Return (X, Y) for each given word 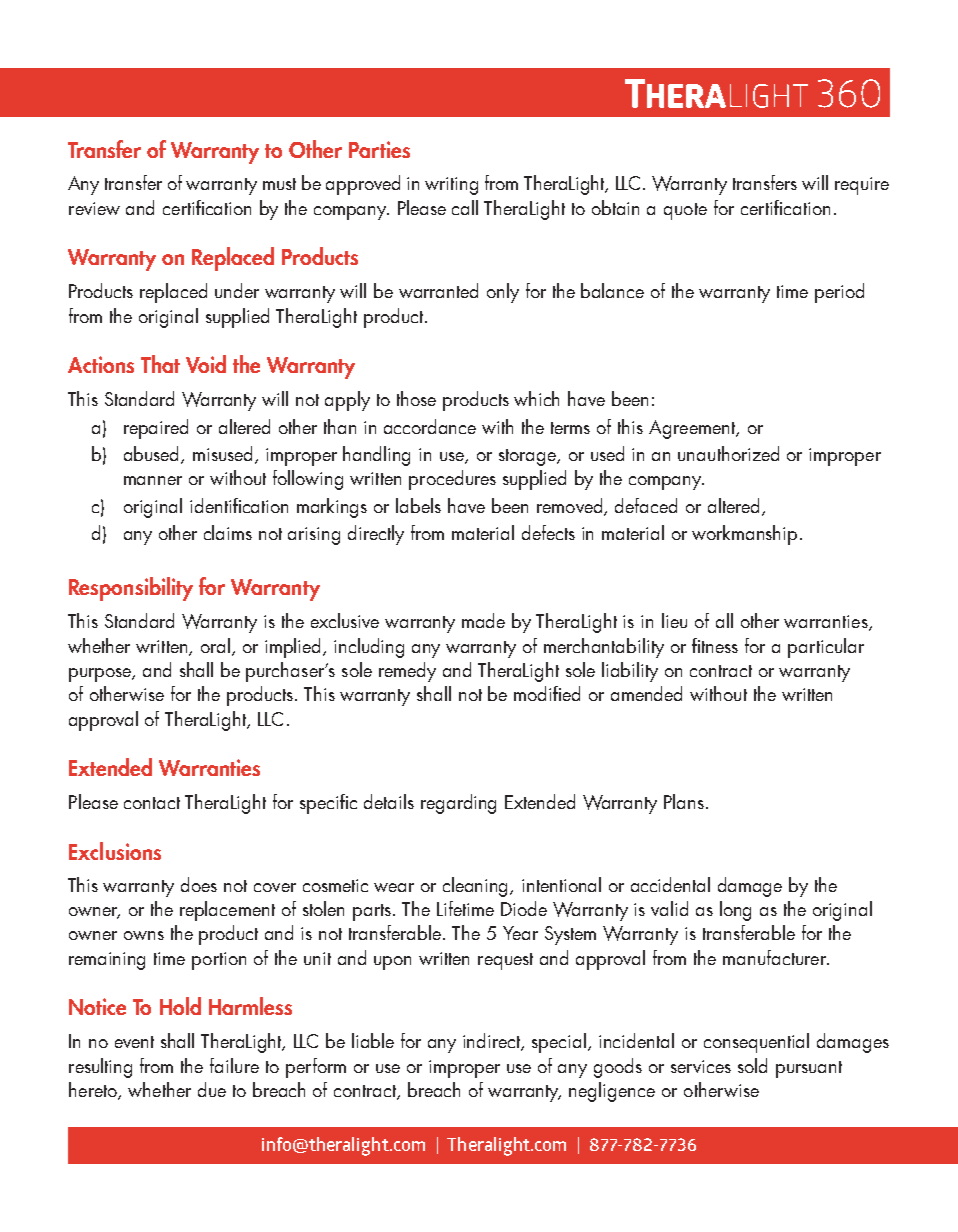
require (862, 186)
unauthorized (728, 453)
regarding (458, 804)
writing (451, 186)
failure (234, 1065)
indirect (493, 1042)
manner (153, 480)
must (279, 184)
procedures (452, 480)
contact (152, 803)
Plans (684, 801)
